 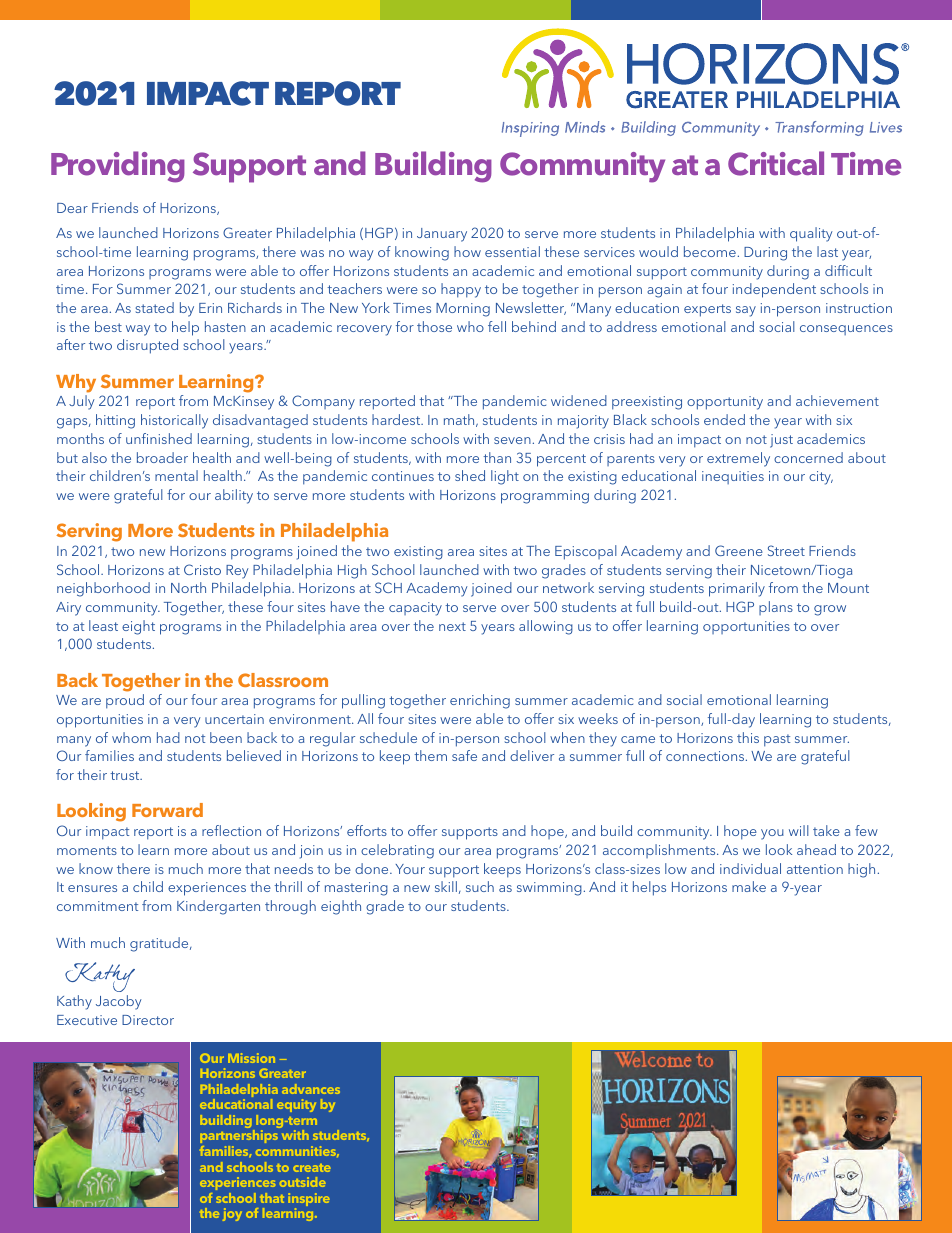 What do you see at coordinates (442, 235) in the document?
I see `January` at bounding box center [442, 235].
